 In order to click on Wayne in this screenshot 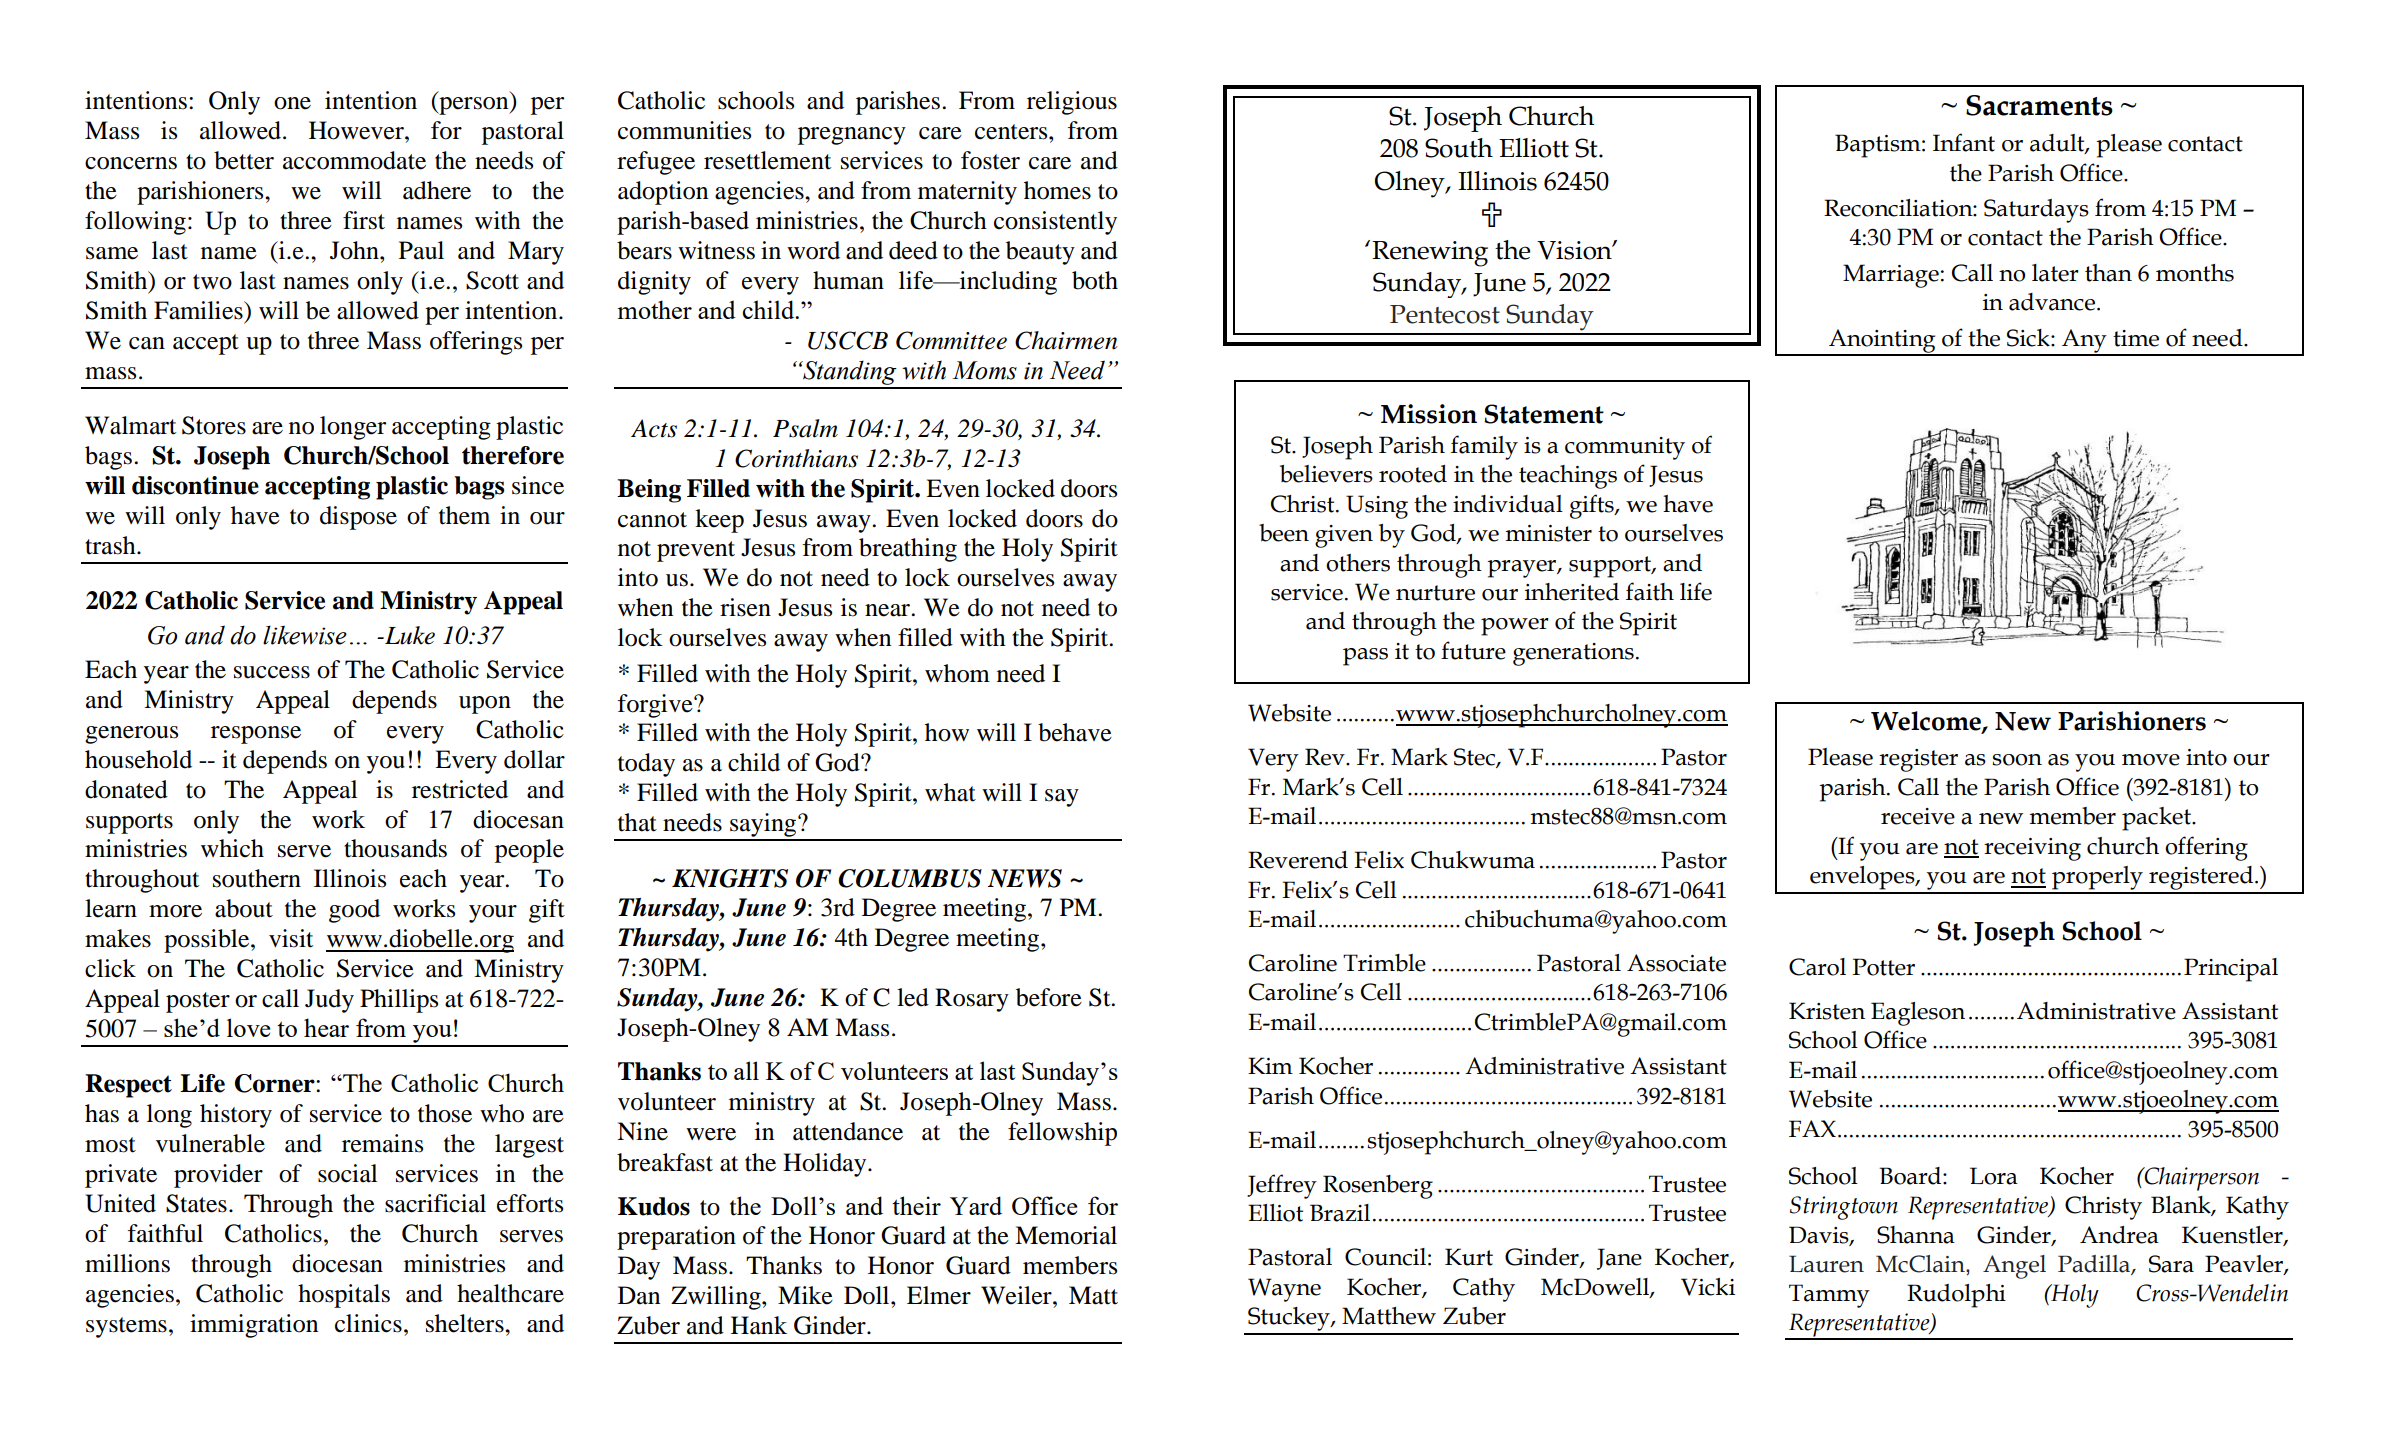, I will do `click(1284, 1290)`.
